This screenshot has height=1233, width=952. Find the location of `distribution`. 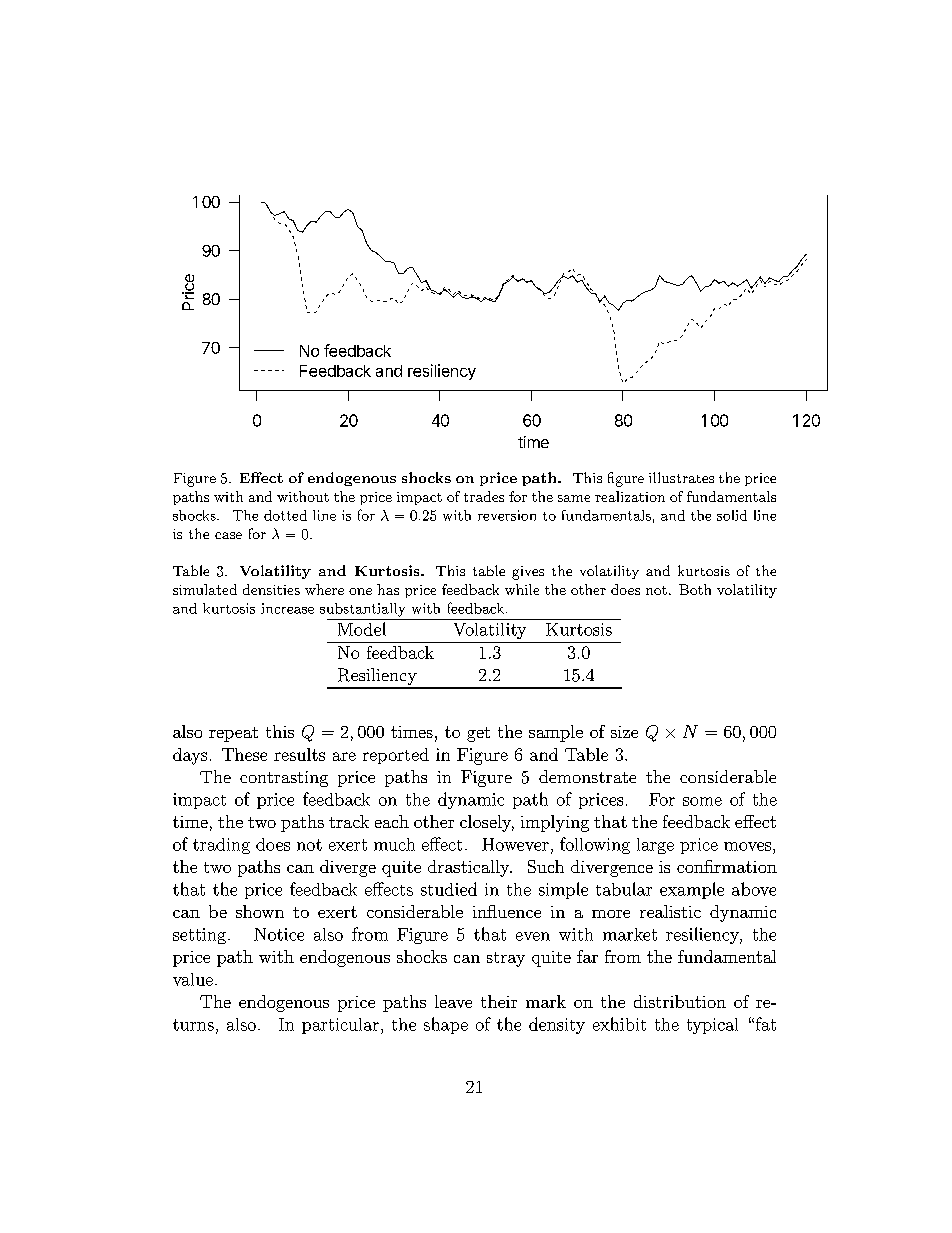

distribution is located at coordinates (680, 1001).
